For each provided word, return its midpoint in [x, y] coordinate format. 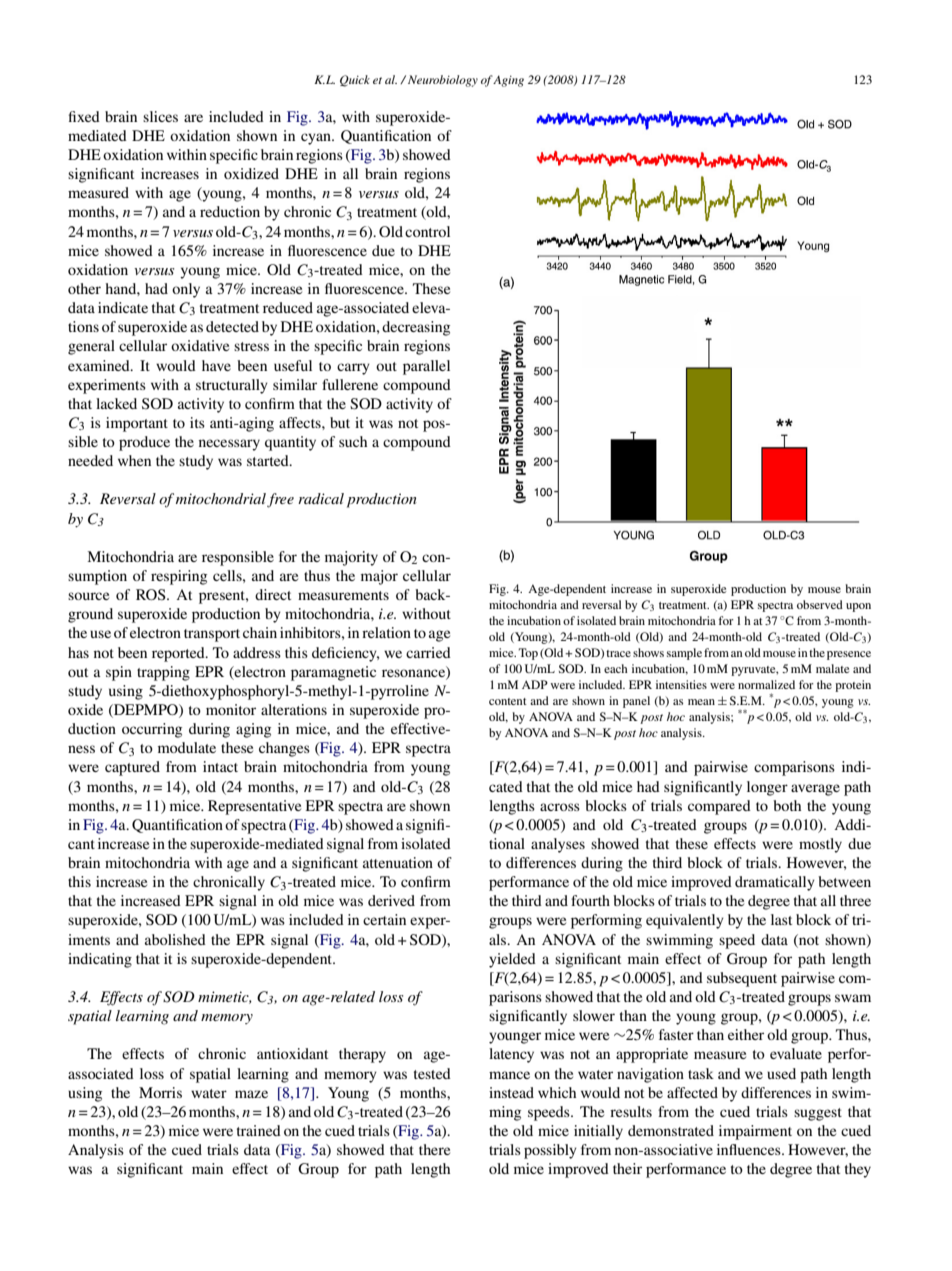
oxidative [200, 345]
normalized [766, 684]
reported [179, 654]
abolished [175, 939]
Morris [160, 1092]
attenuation [398, 862]
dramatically [775, 883]
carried [428, 652]
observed [820, 604]
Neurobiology [443, 81]
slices [160, 116]
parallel [426, 367]
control [427, 231]
